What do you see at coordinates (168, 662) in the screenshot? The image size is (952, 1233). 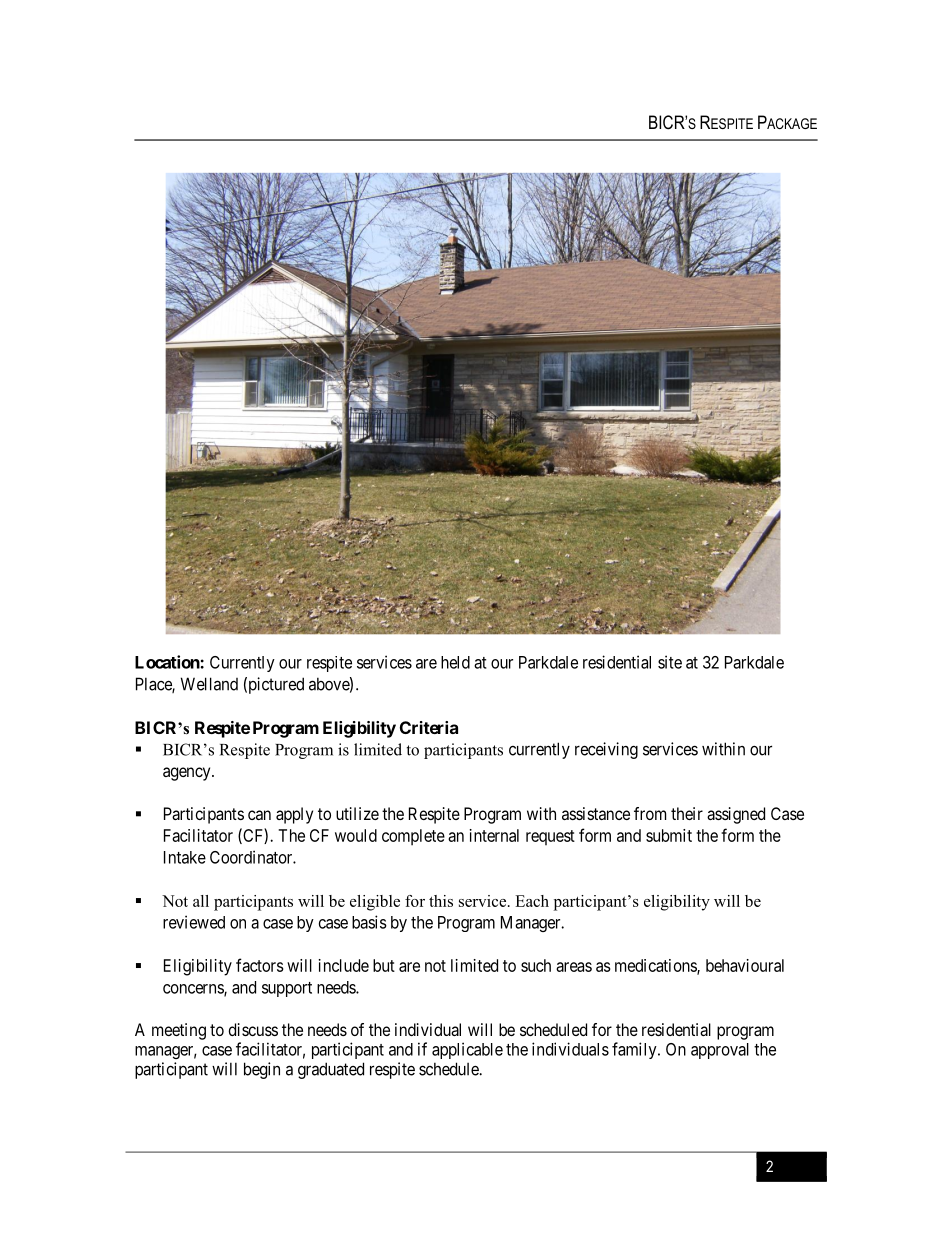 I see `Location` at bounding box center [168, 662].
